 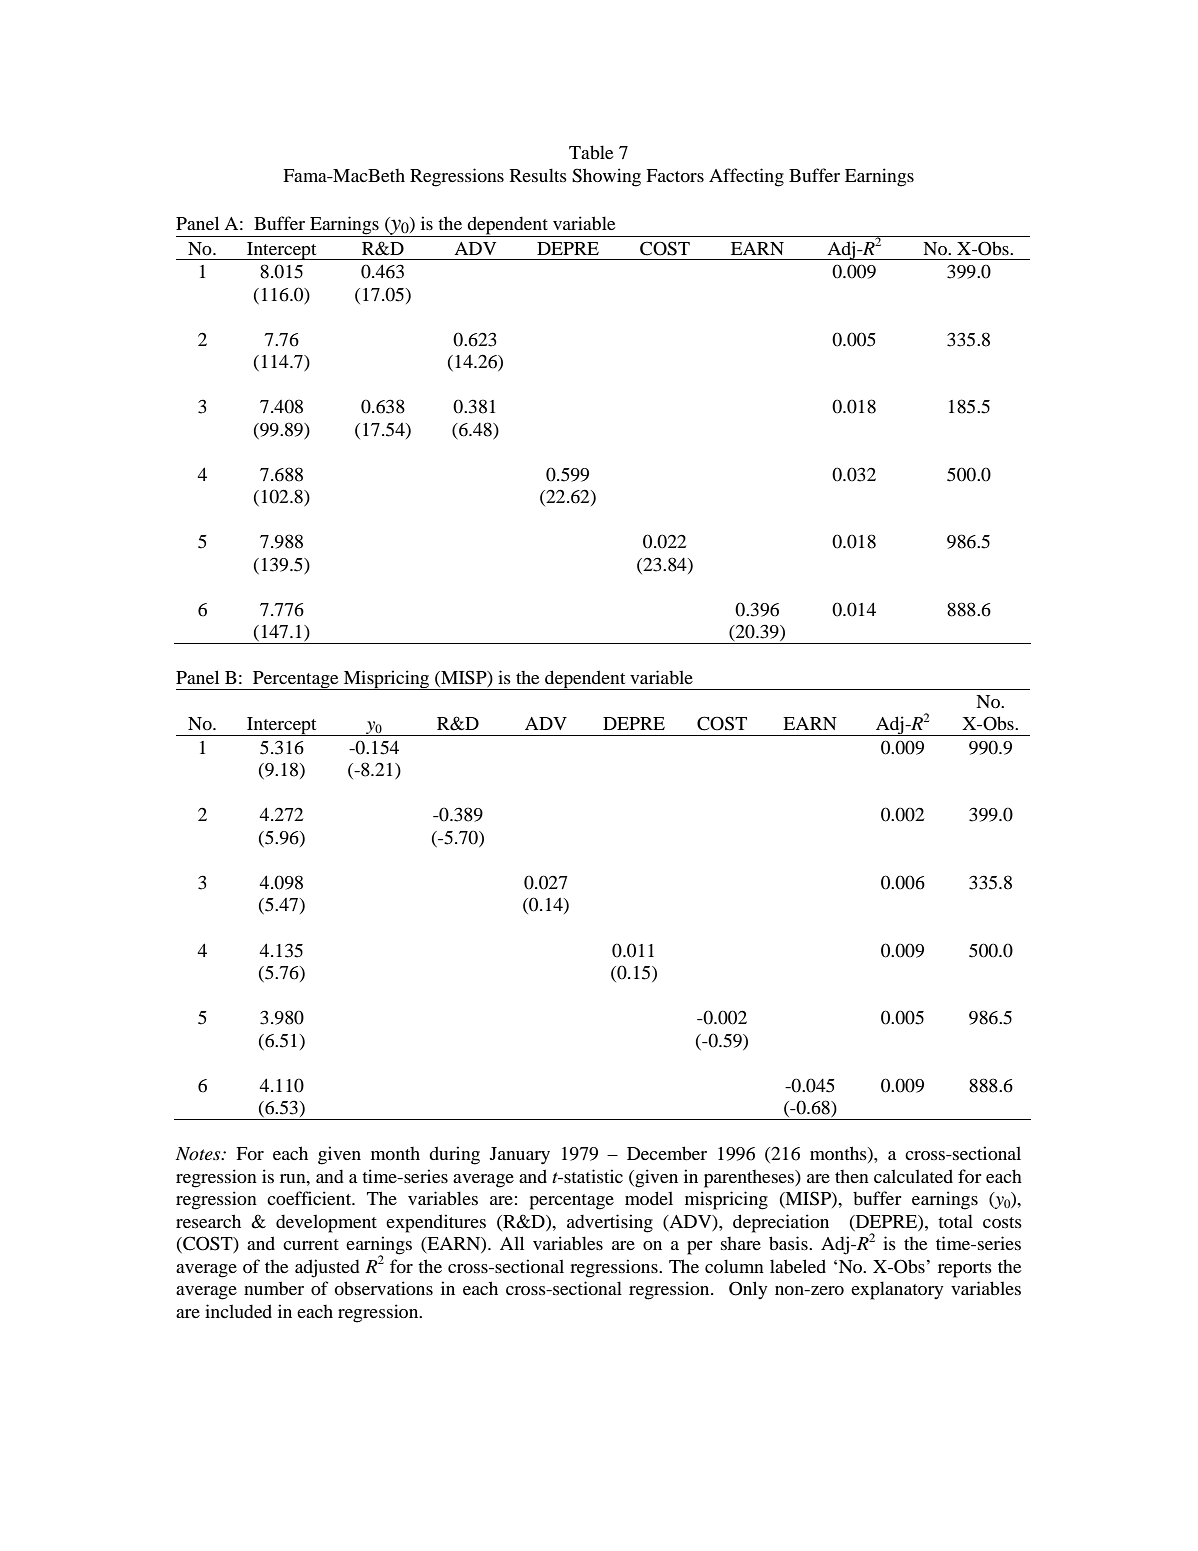 I want to click on Showing, so click(x=606, y=177).
